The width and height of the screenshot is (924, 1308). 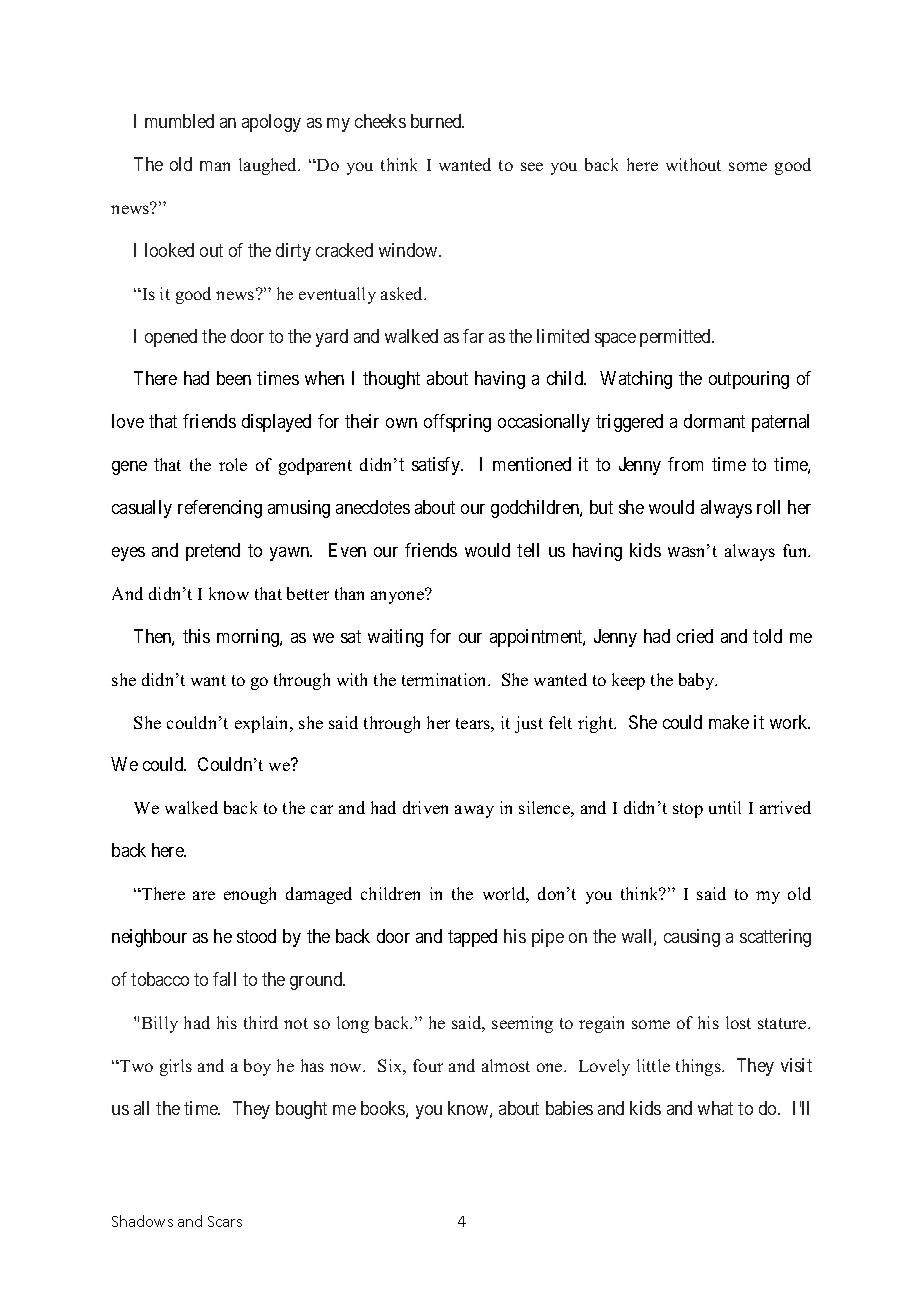 What do you see at coordinates (446, 679) in the screenshot?
I see `termination` at bounding box center [446, 679].
